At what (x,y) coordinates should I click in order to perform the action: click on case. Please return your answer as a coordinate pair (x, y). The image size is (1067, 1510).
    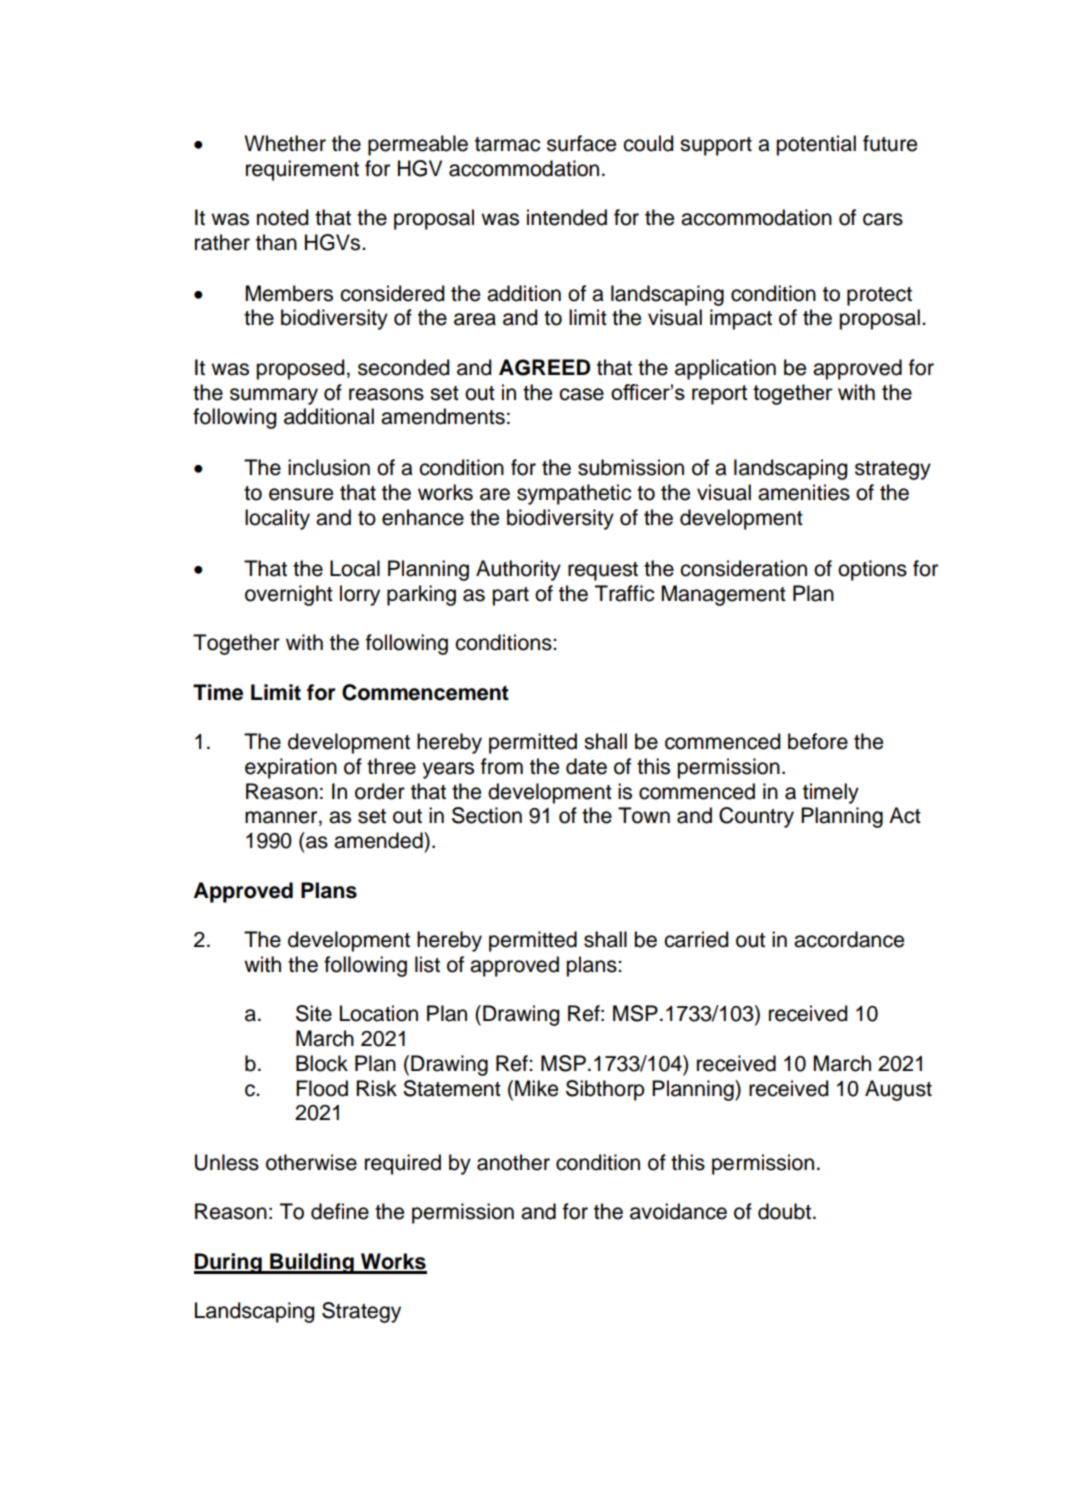
    Looking at the image, I should click on (581, 394).
